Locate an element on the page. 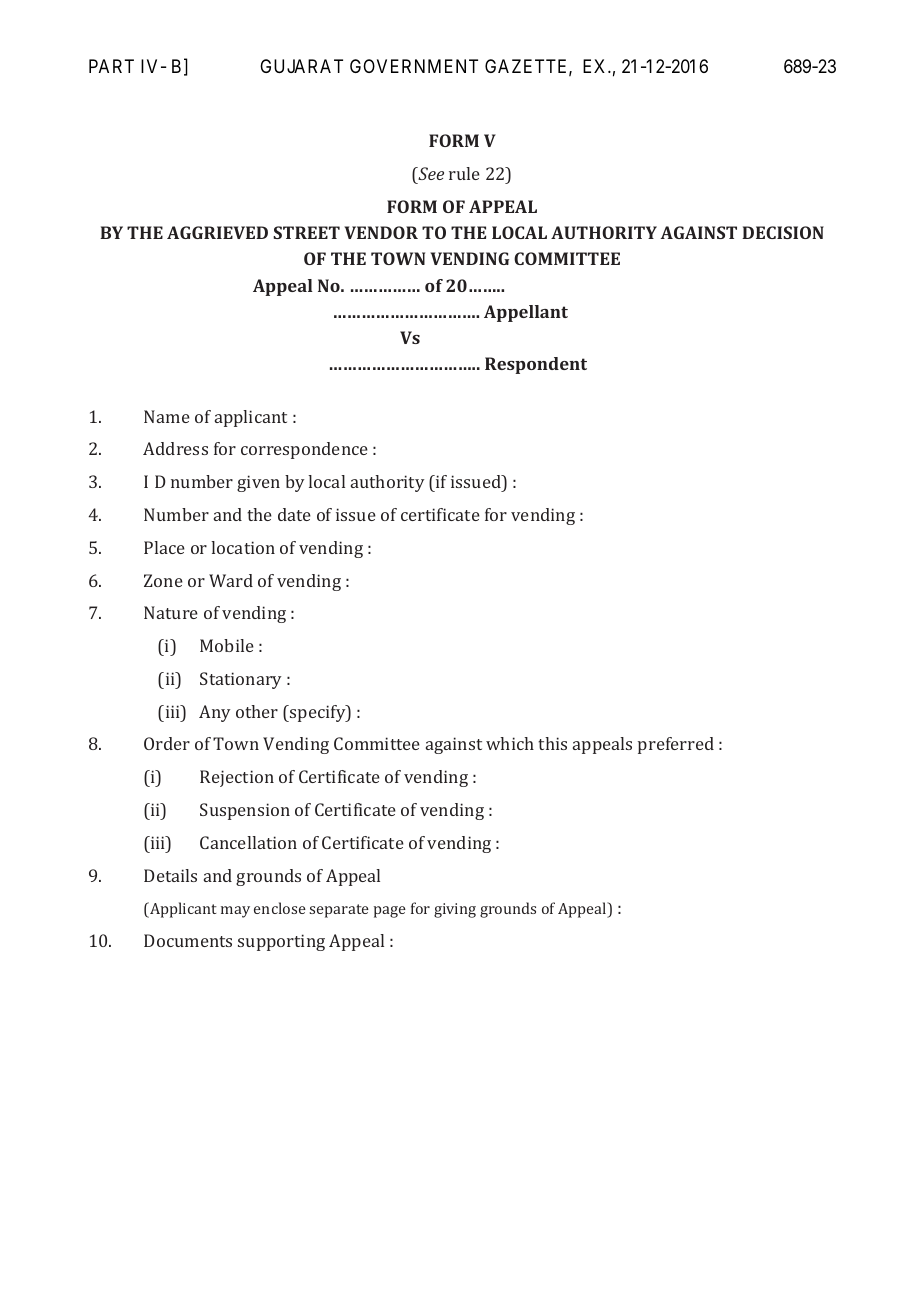  DECISION is located at coordinates (783, 232).
